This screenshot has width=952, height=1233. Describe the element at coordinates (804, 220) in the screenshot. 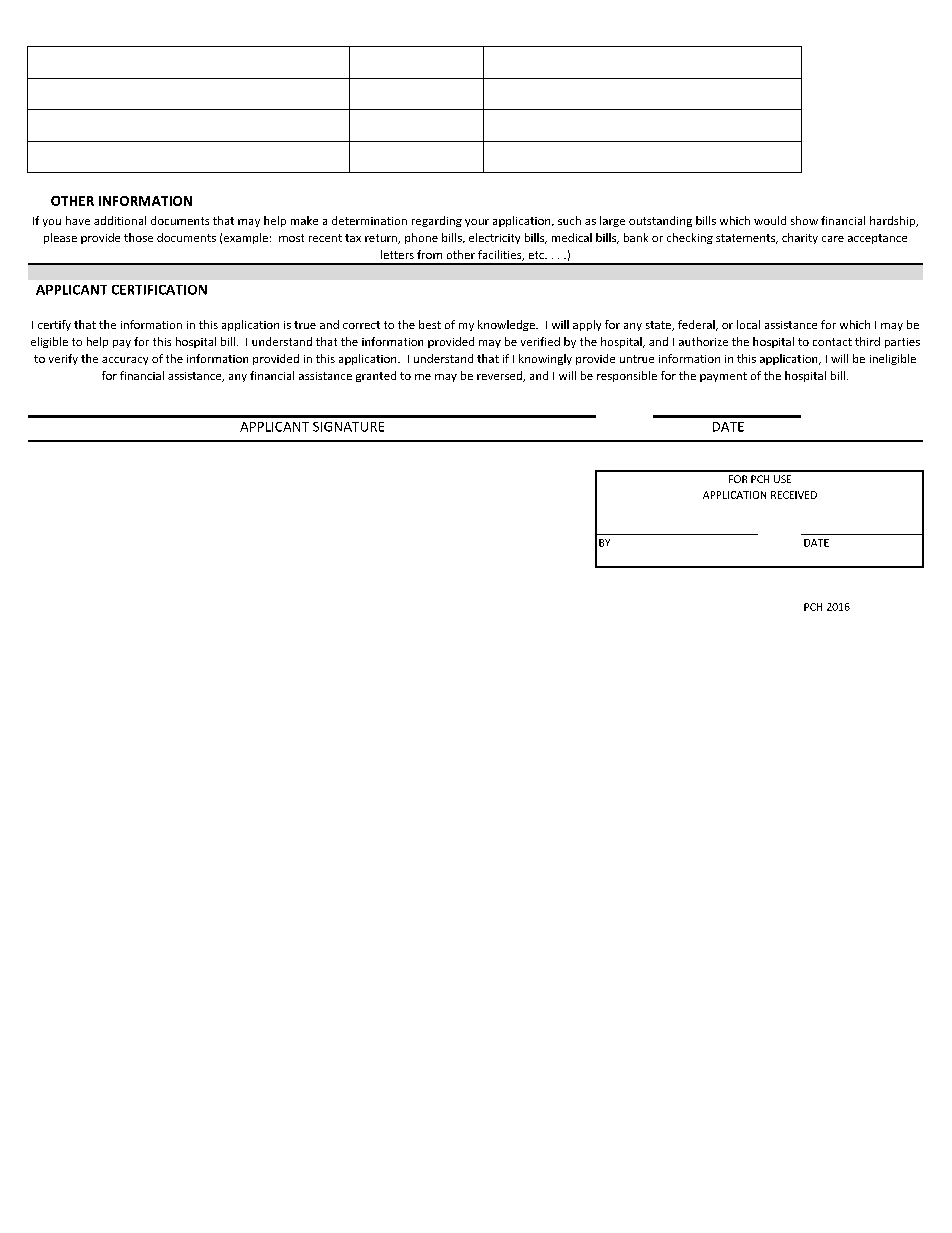

I see `show` at that location.
